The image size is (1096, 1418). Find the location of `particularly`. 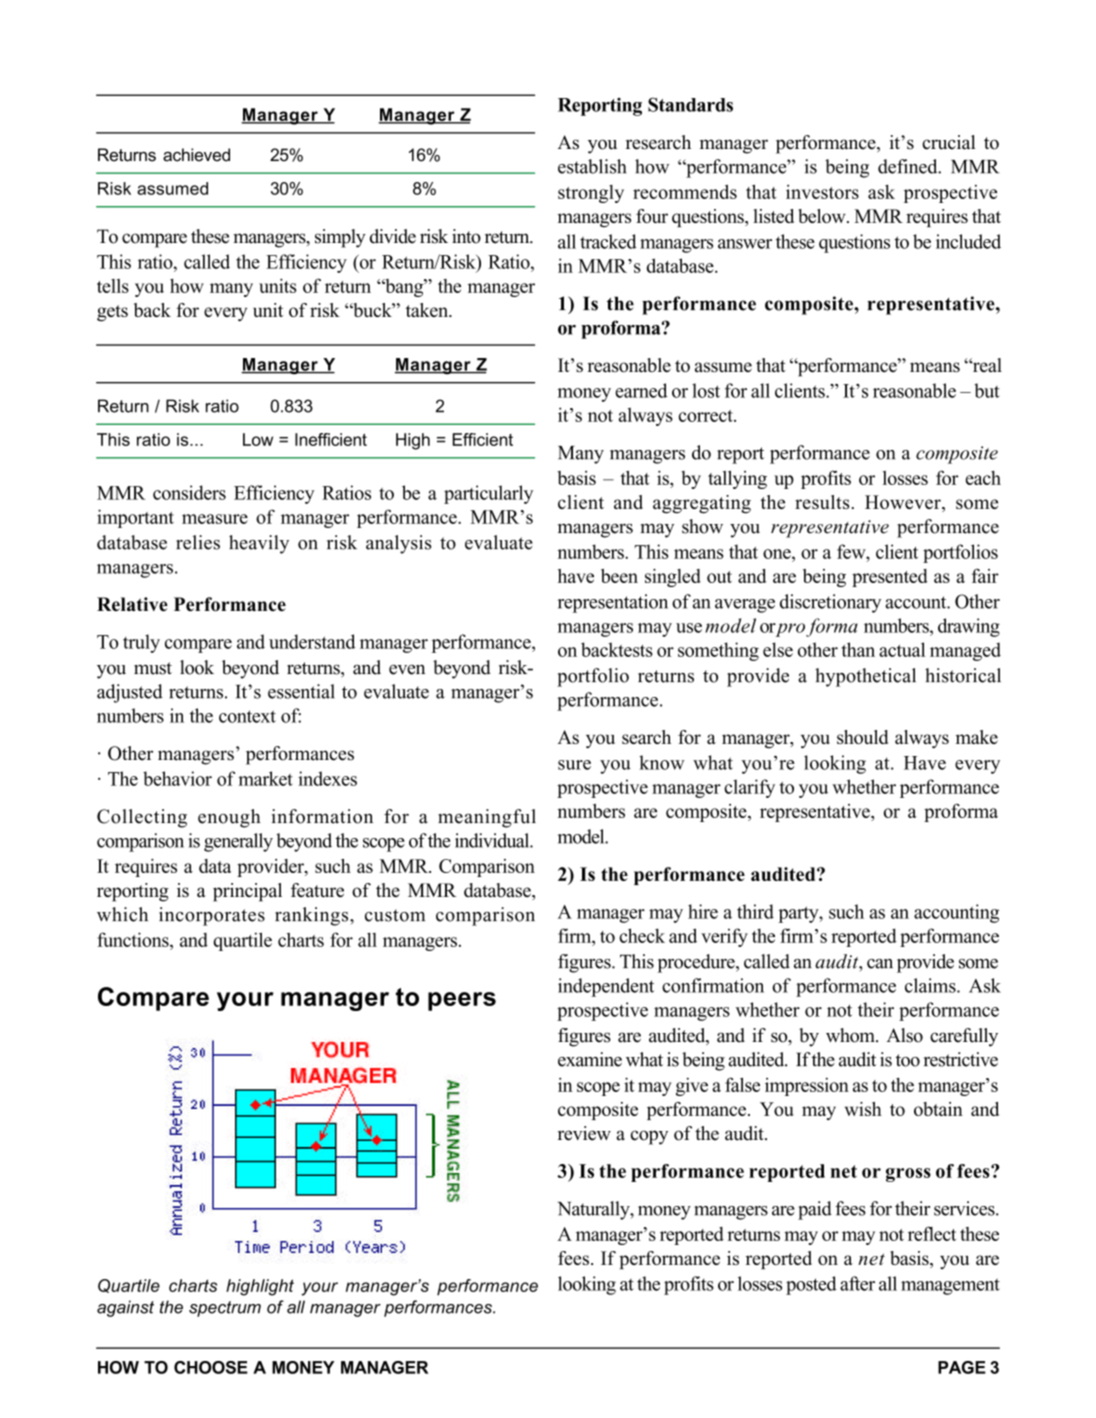

particularly is located at coordinates (488, 494).
